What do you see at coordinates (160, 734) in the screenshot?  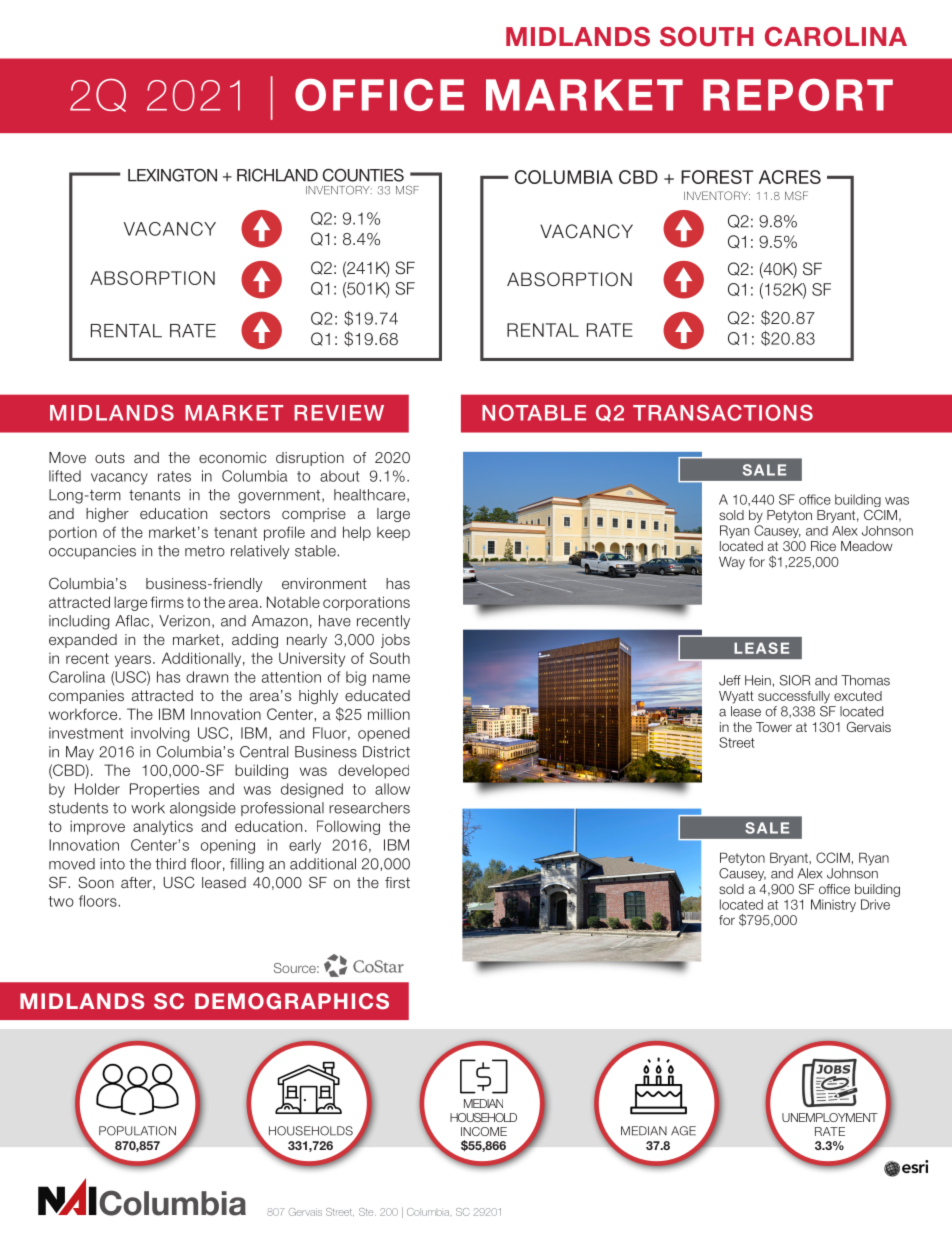 I see `involving` at bounding box center [160, 734].
